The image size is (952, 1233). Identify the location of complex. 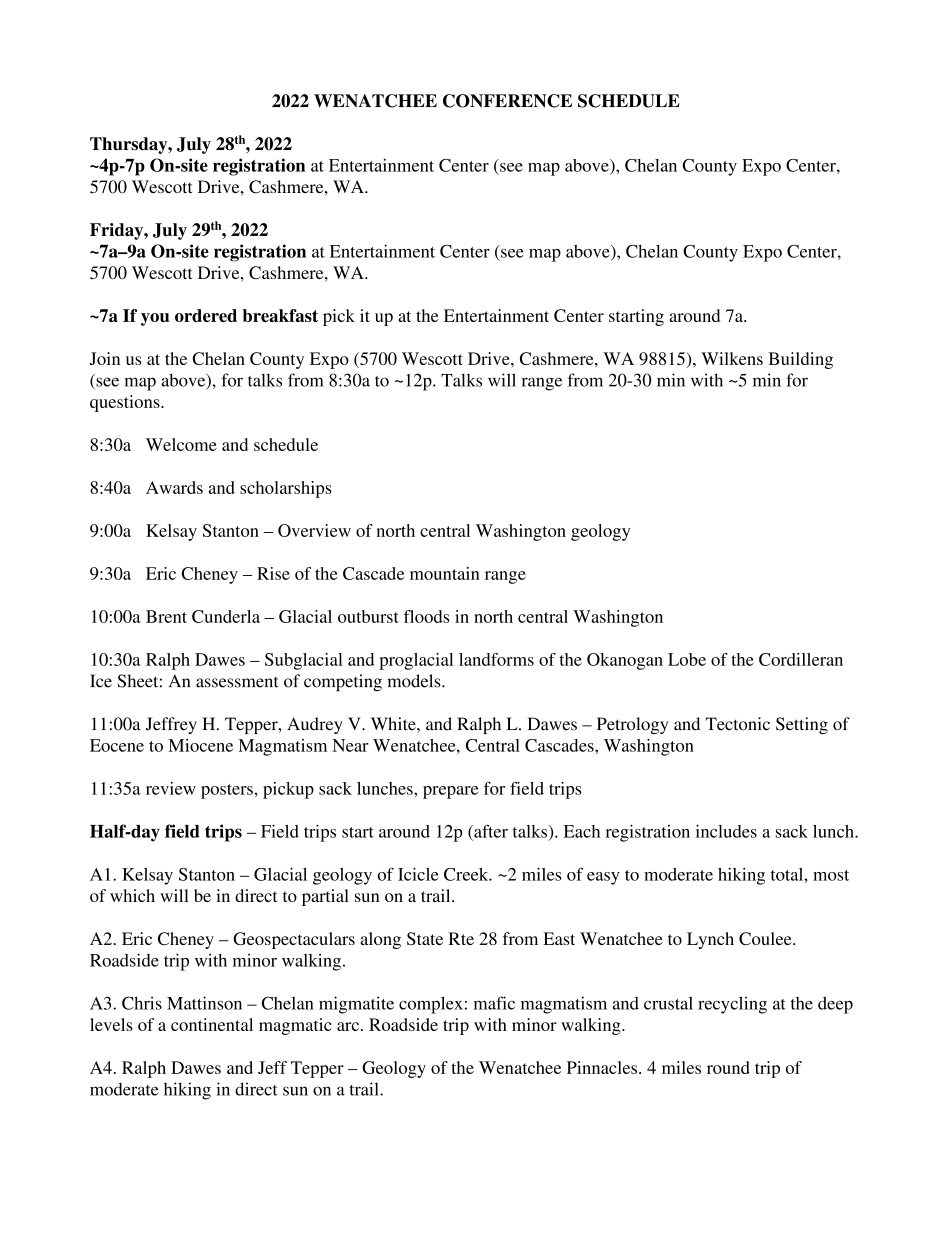
(431, 1005).
